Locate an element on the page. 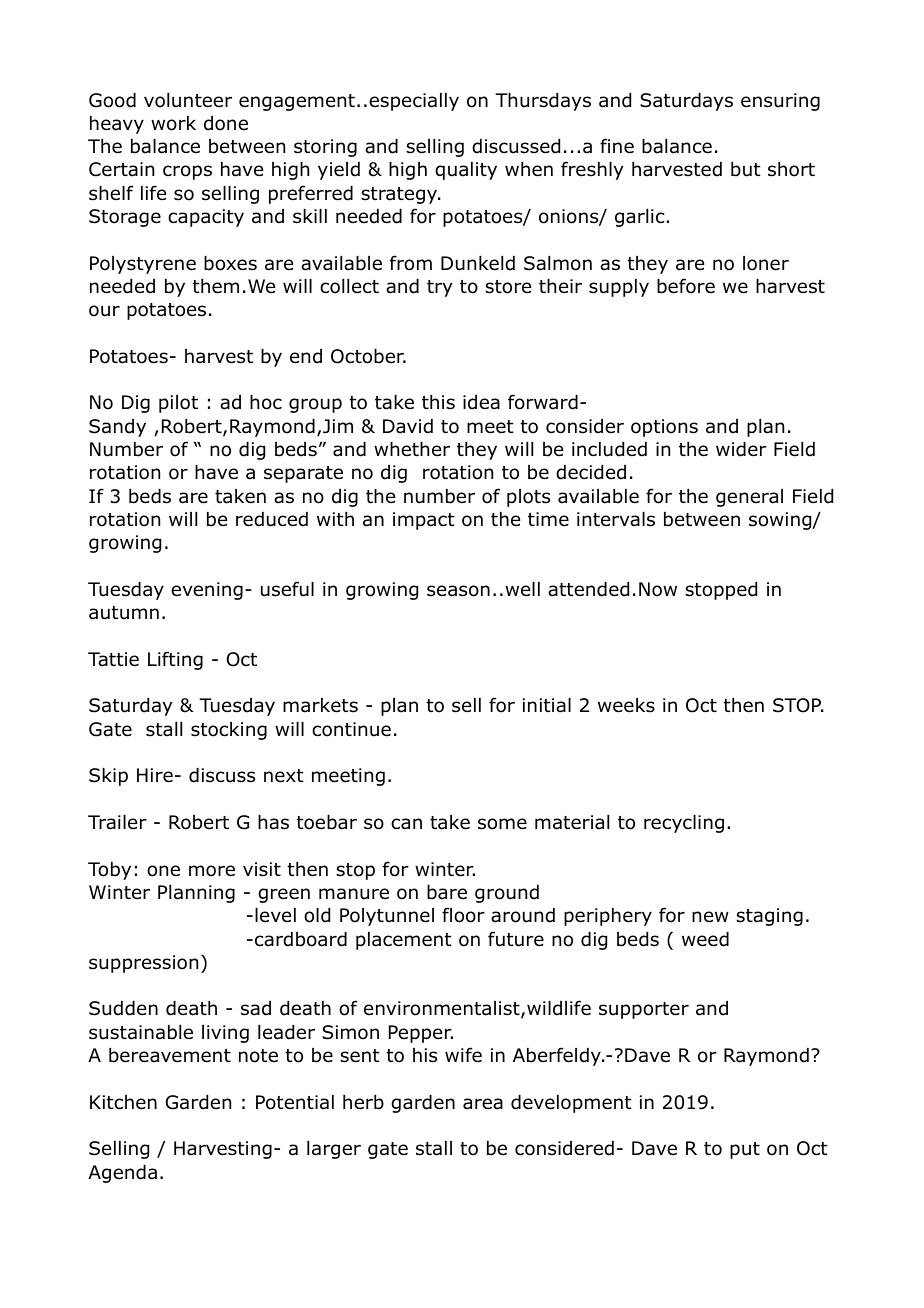 This image has width=924, height=1308. quality is located at coordinates (466, 171).
